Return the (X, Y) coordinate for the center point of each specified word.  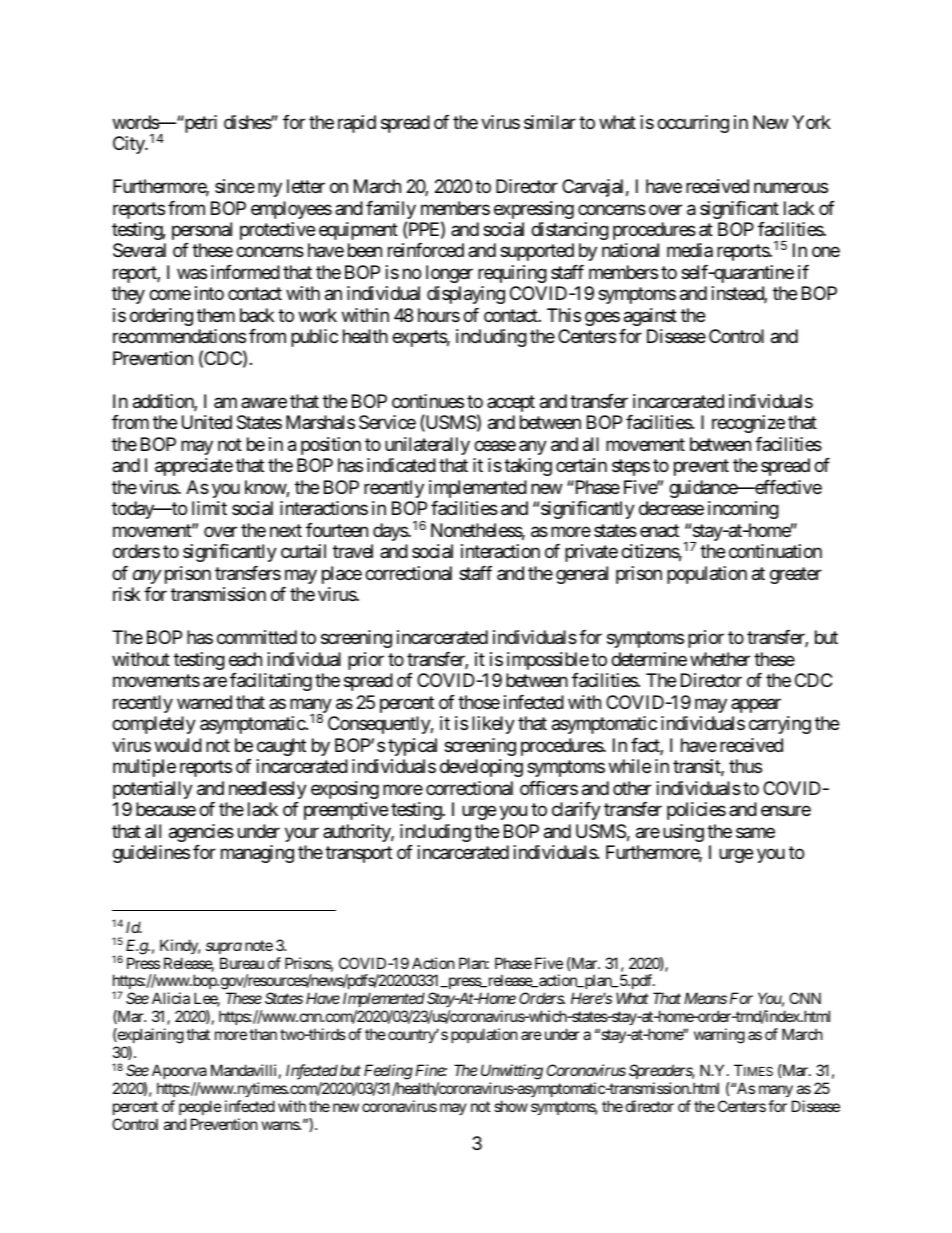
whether (720, 659)
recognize (748, 424)
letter (306, 186)
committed (257, 637)
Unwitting (512, 1072)
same (755, 833)
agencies (201, 833)
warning (719, 1036)
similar (550, 122)
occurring (693, 124)
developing (481, 768)
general (582, 575)
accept (511, 403)
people (200, 1107)
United (207, 422)
